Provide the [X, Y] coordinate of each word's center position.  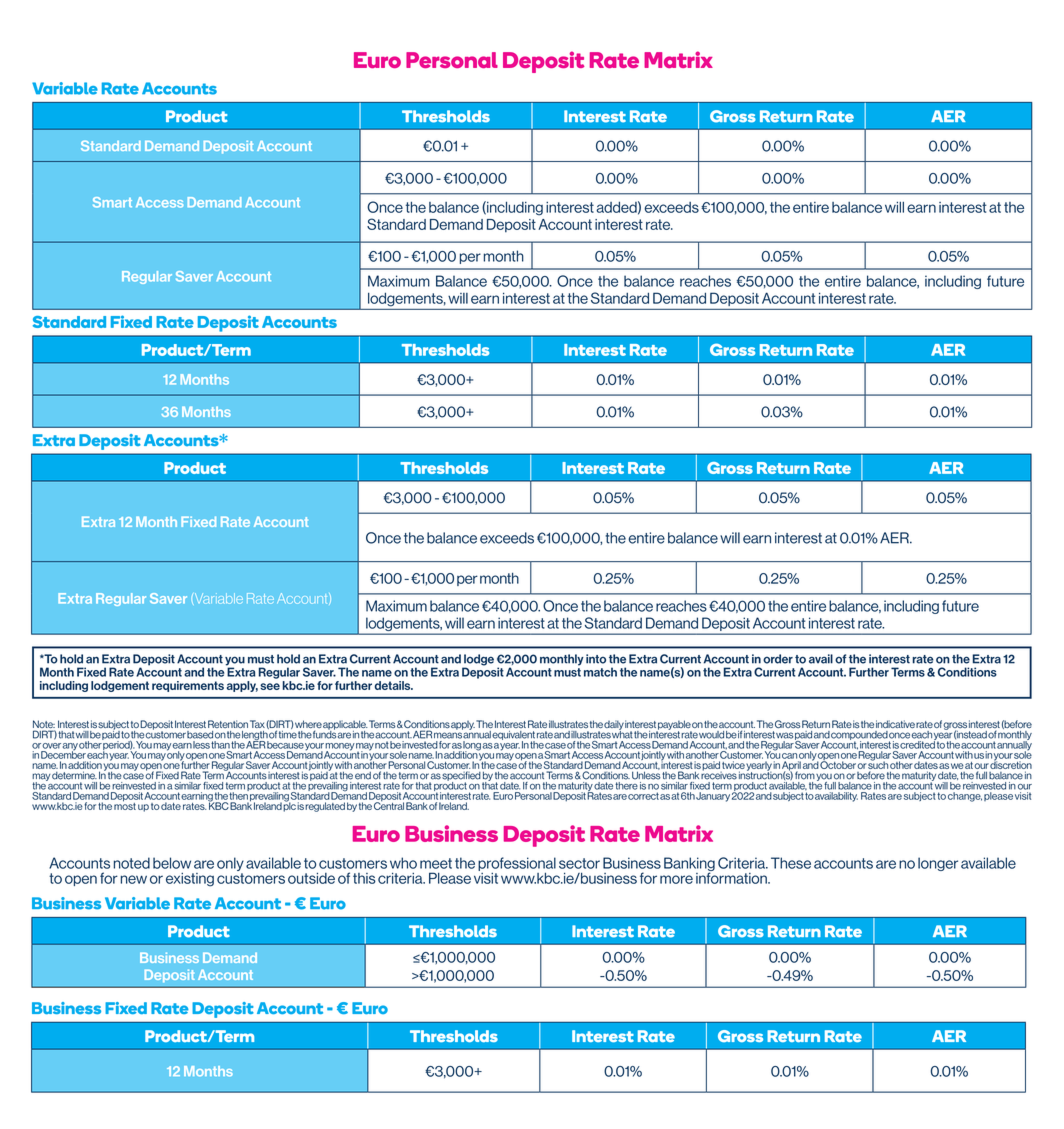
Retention [228, 724]
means [448, 735]
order [778, 659]
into [596, 659]
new [134, 879]
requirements [188, 686]
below [172, 863]
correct [643, 796]
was [785, 735]
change [965, 797]
